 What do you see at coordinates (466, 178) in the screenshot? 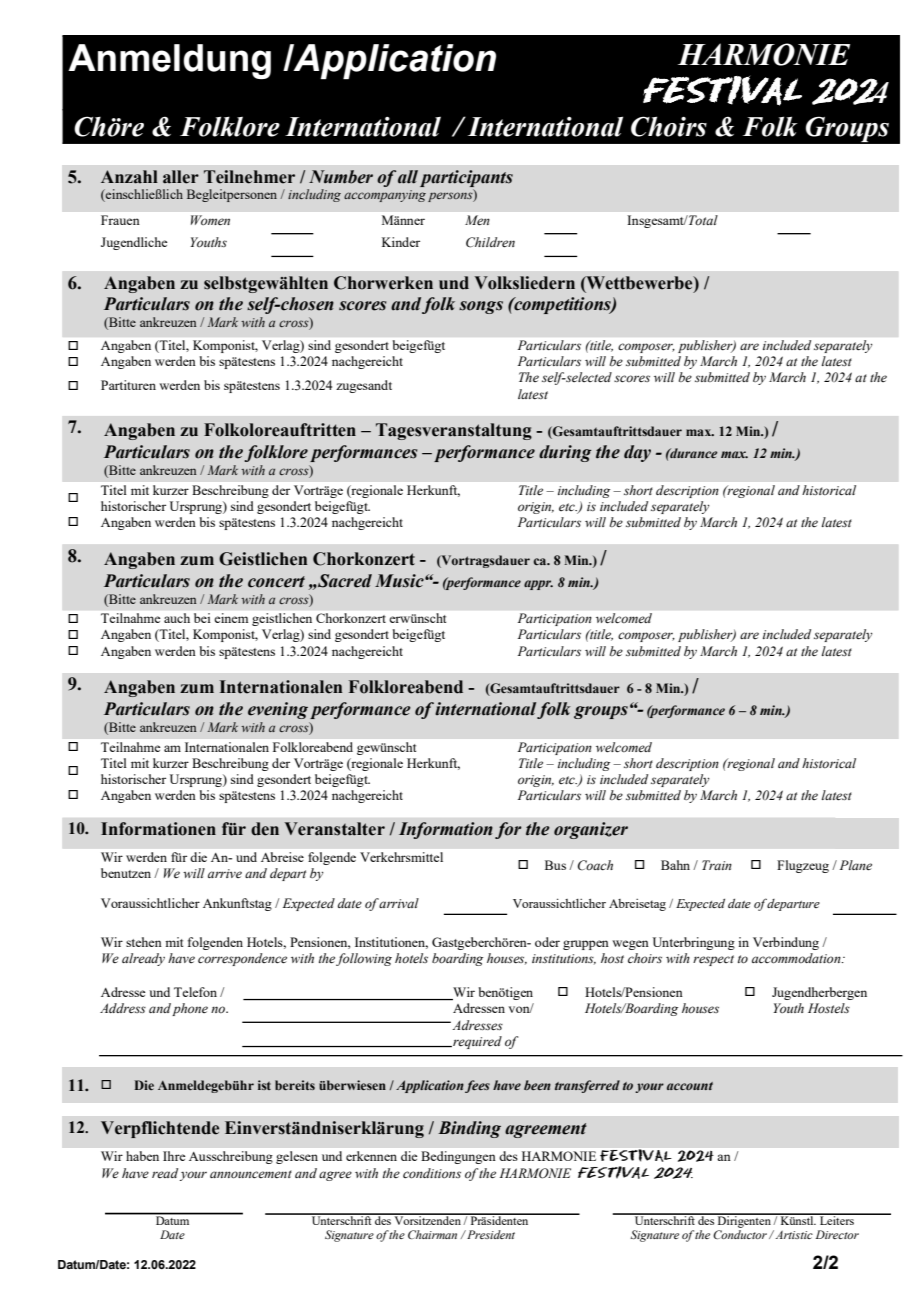
I see `participants` at bounding box center [466, 178].
